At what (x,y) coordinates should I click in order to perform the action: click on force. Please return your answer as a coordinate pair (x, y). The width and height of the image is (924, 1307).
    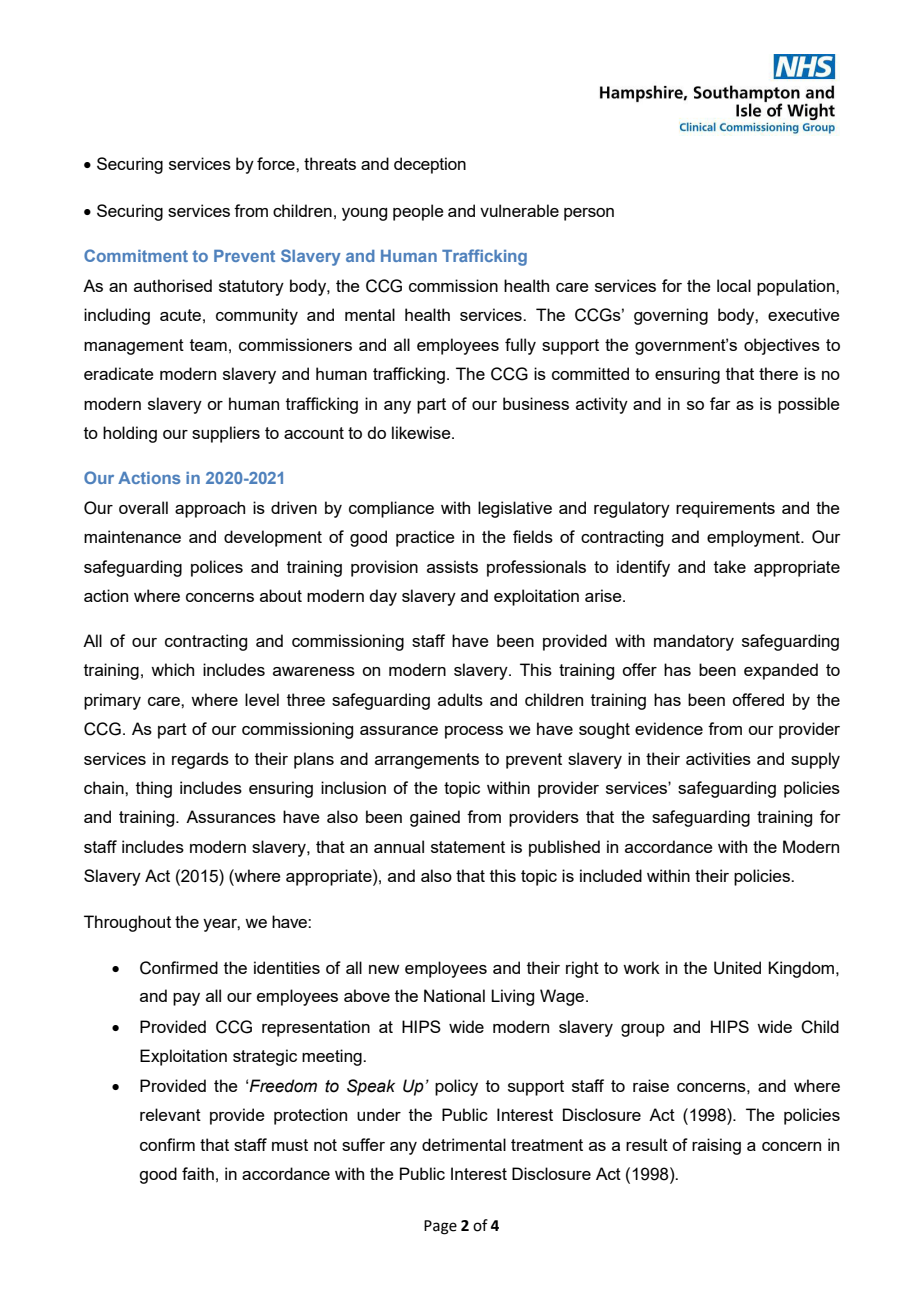
    Looking at the image, I should click on (277, 163).
